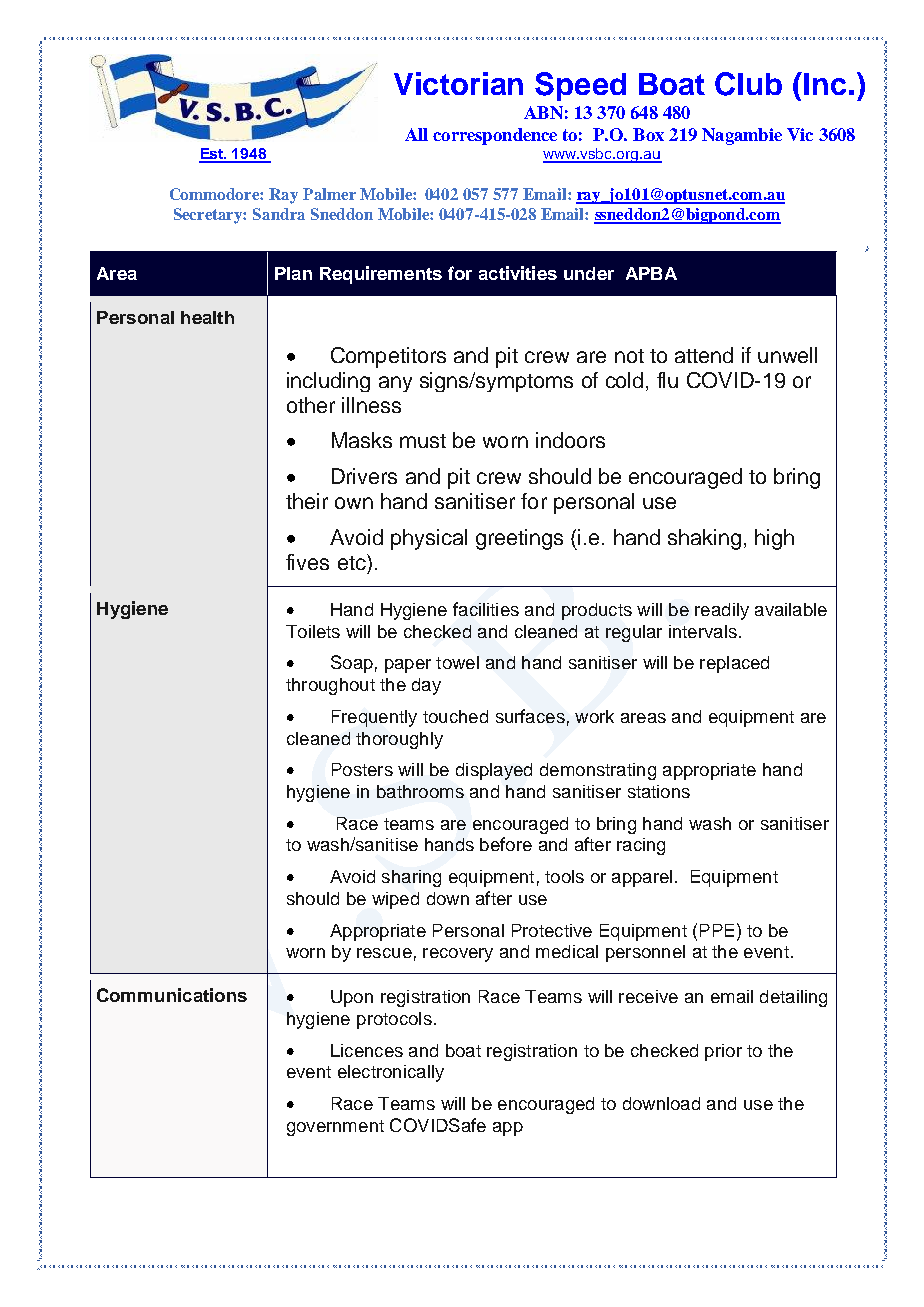 This screenshot has width=924, height=1307. Describe the element at coordinates (495, 136) in the screenshot. I see `correspondence` at that location.
